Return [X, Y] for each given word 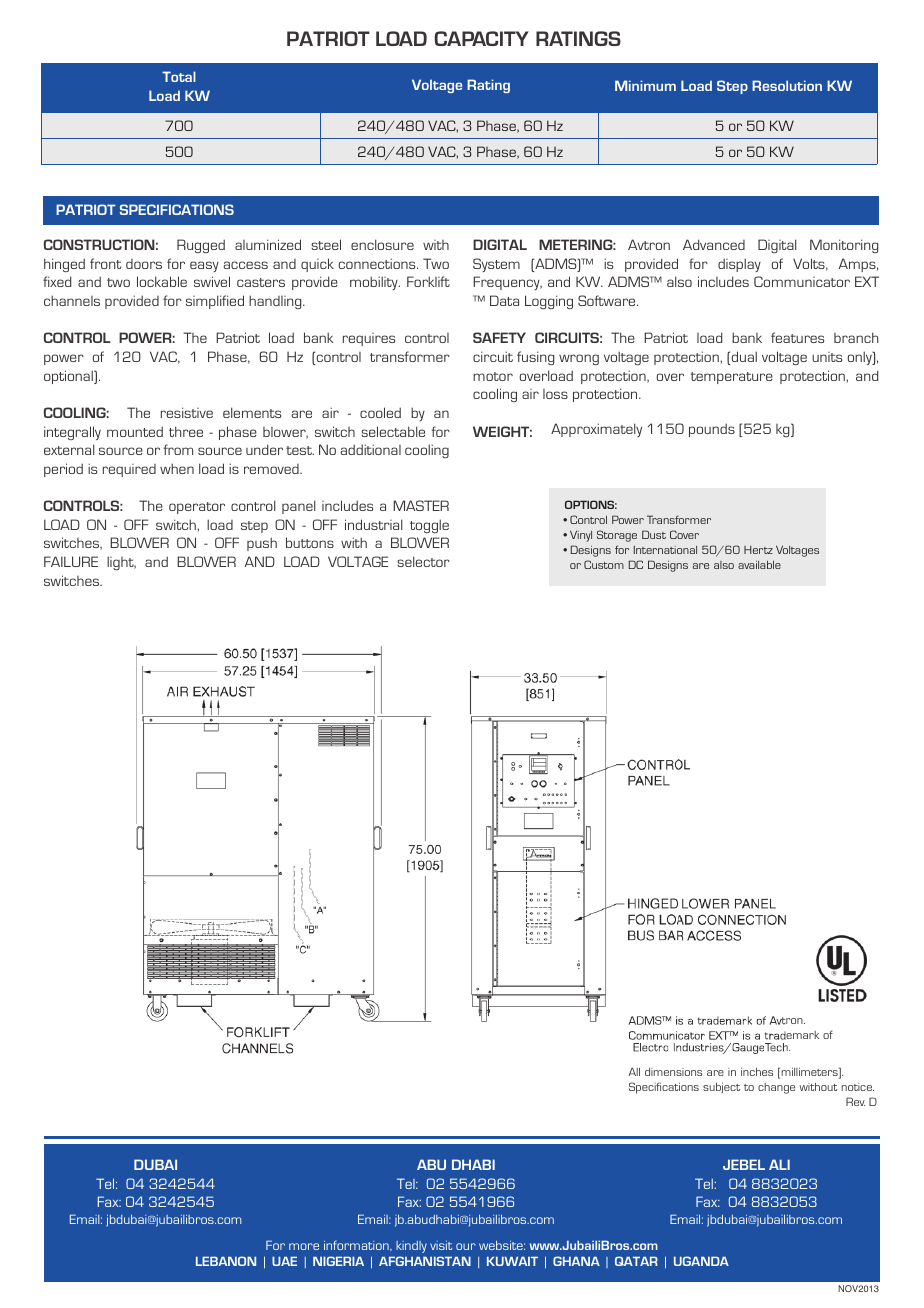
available [759, 565]
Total [179, 76]
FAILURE [71, 561]
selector [423, 561]
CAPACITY [481, 38]
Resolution [787, 85]
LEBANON [226, 1261]
